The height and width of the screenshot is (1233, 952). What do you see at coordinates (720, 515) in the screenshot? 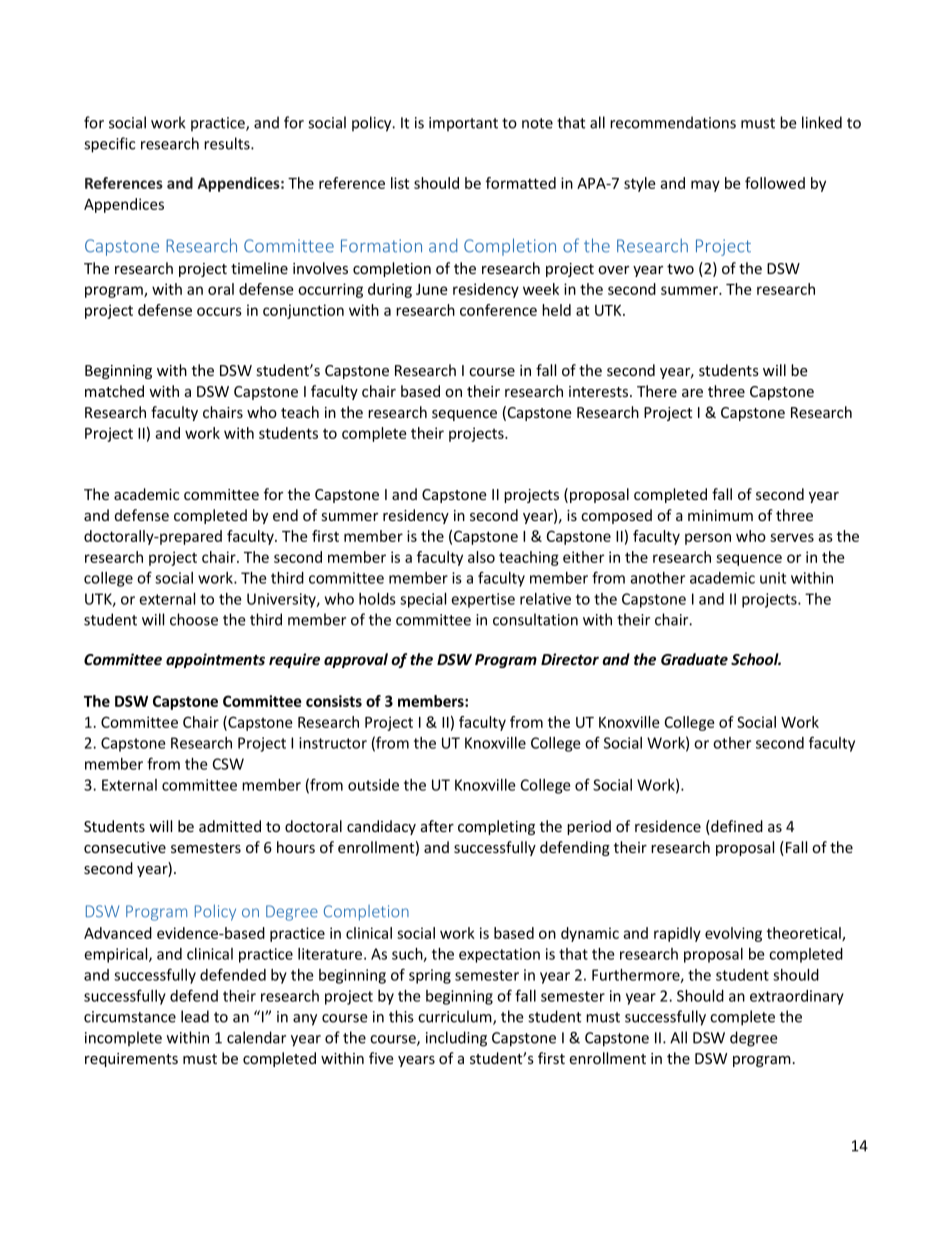
I see `minimum` at bounding box center [720, 515].
